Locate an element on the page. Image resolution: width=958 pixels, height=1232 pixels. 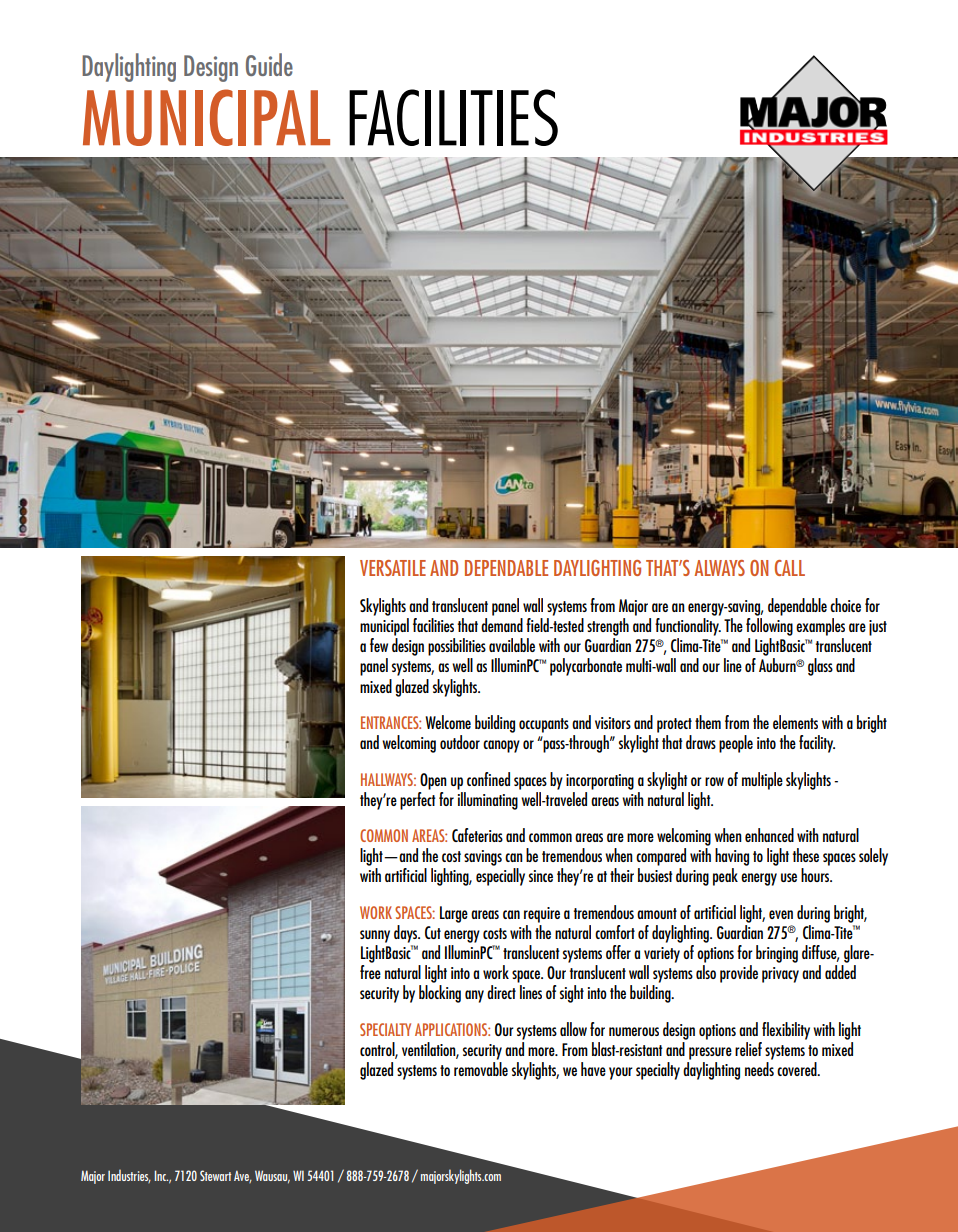
Stewart is located at coordinates (215, 1175).
